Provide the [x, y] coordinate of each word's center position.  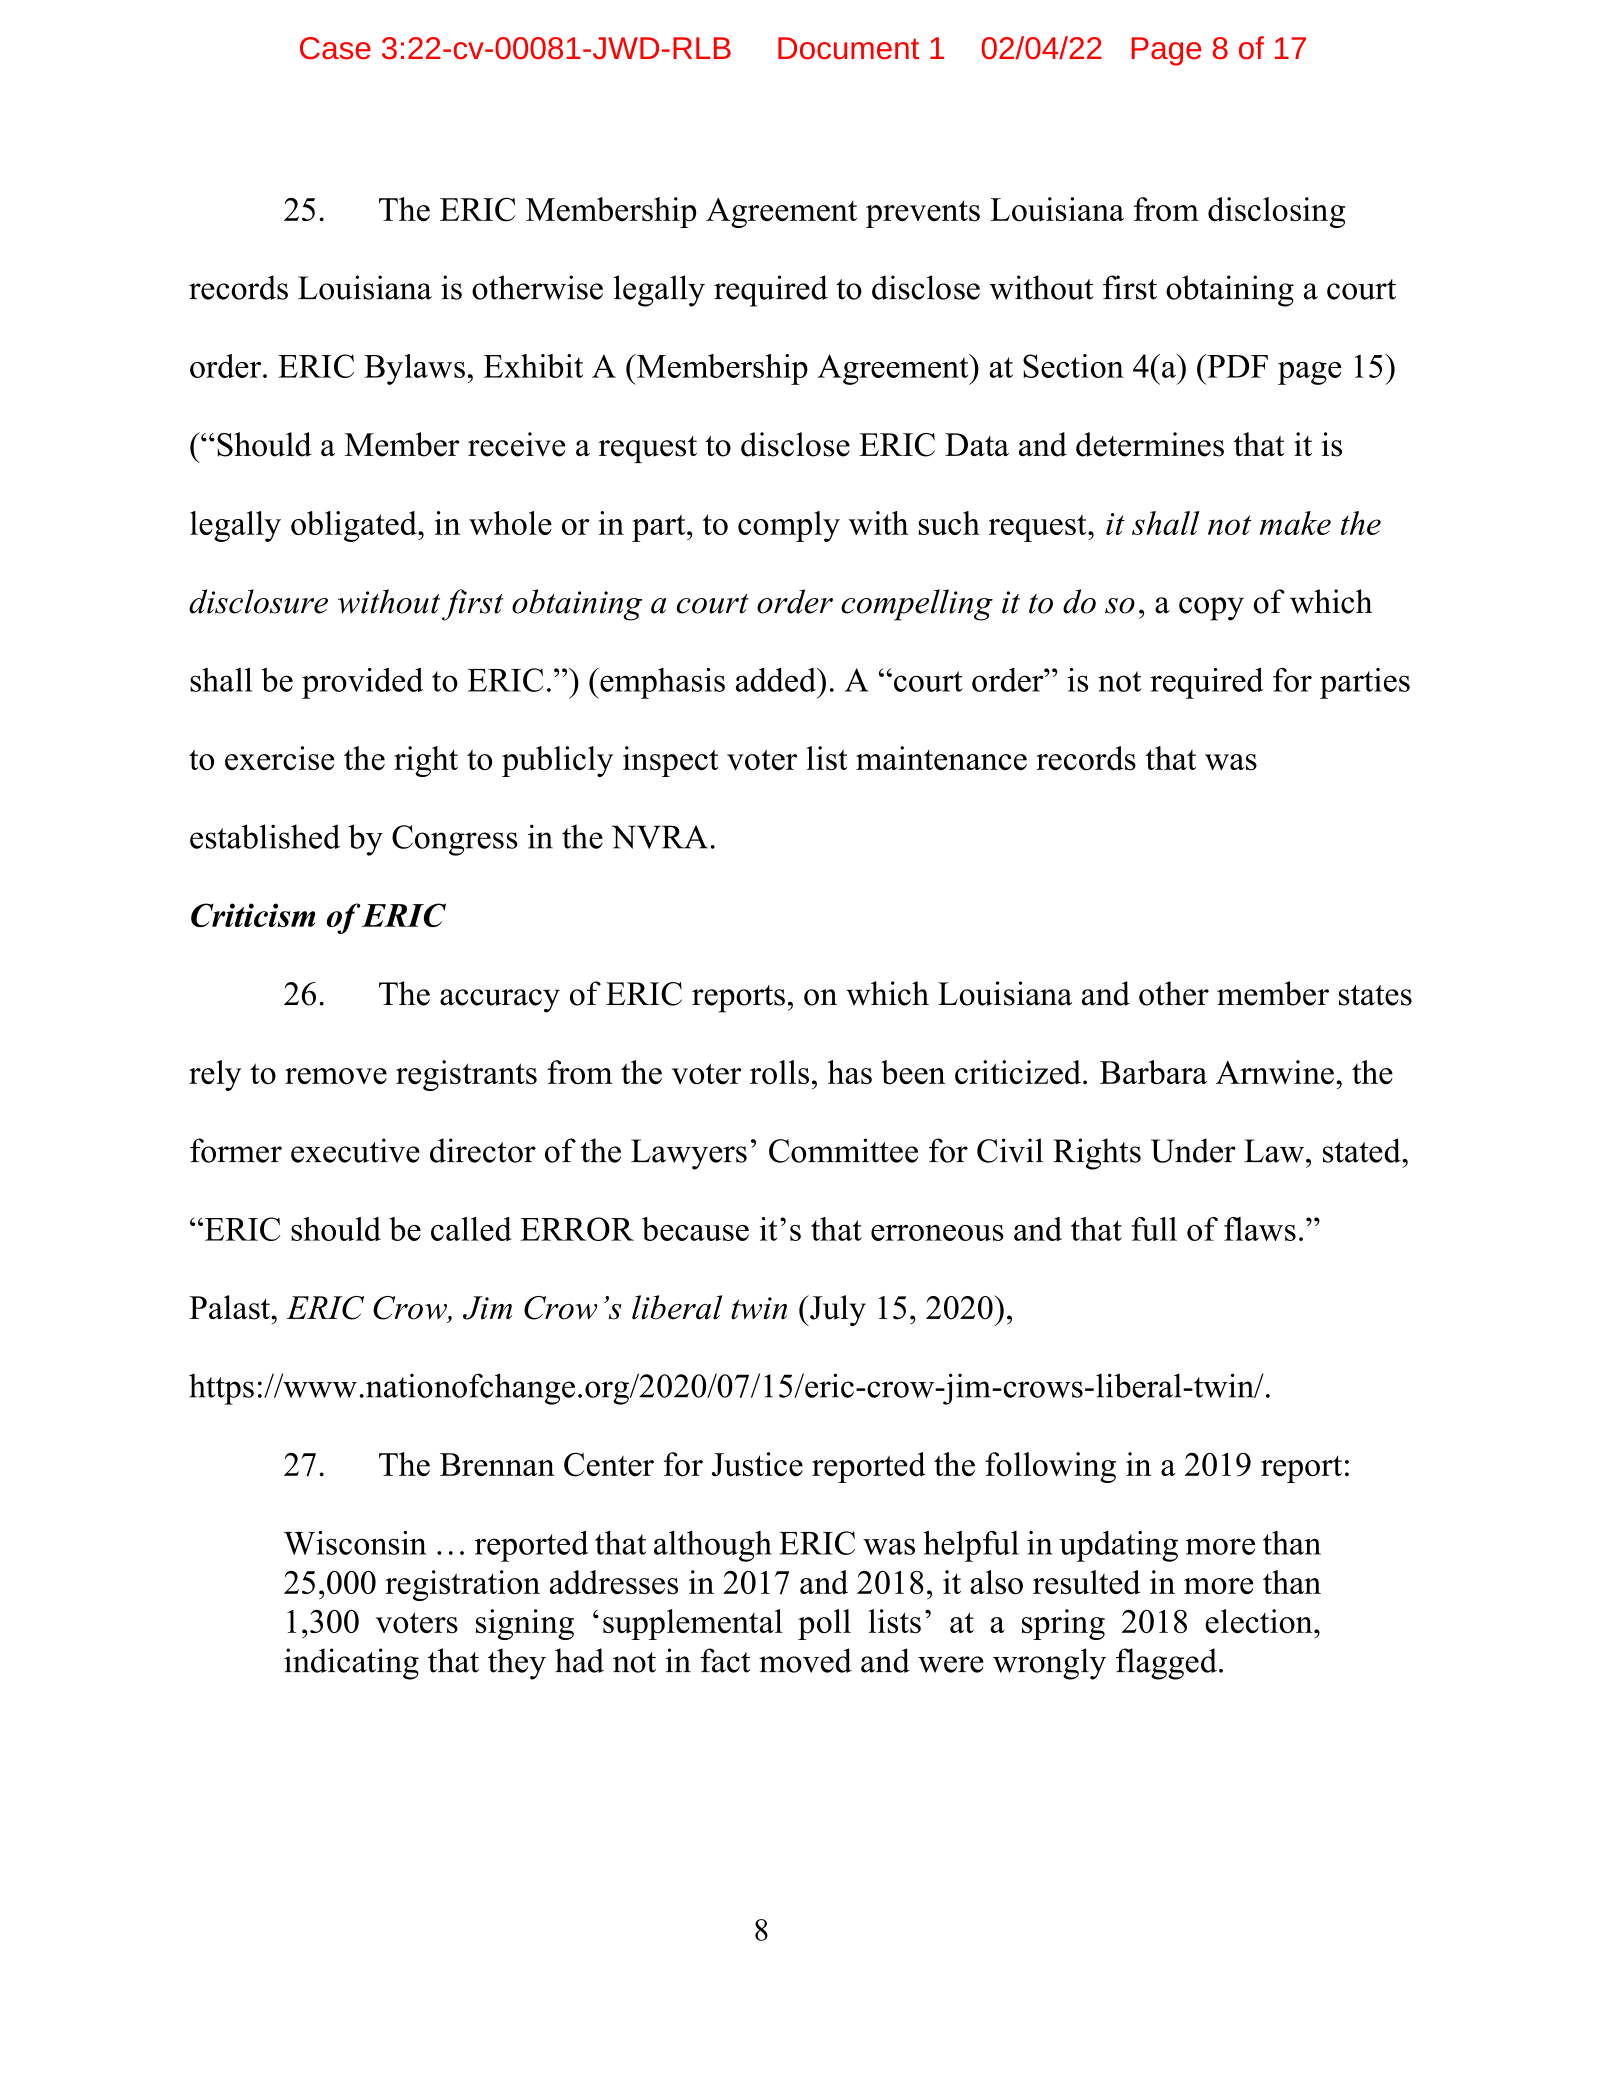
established [265, 836]
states [1375, 995]
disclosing [1276, 212]
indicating [351, 1664]
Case [335, 48]
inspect [670, 761]
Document [848, 48]
